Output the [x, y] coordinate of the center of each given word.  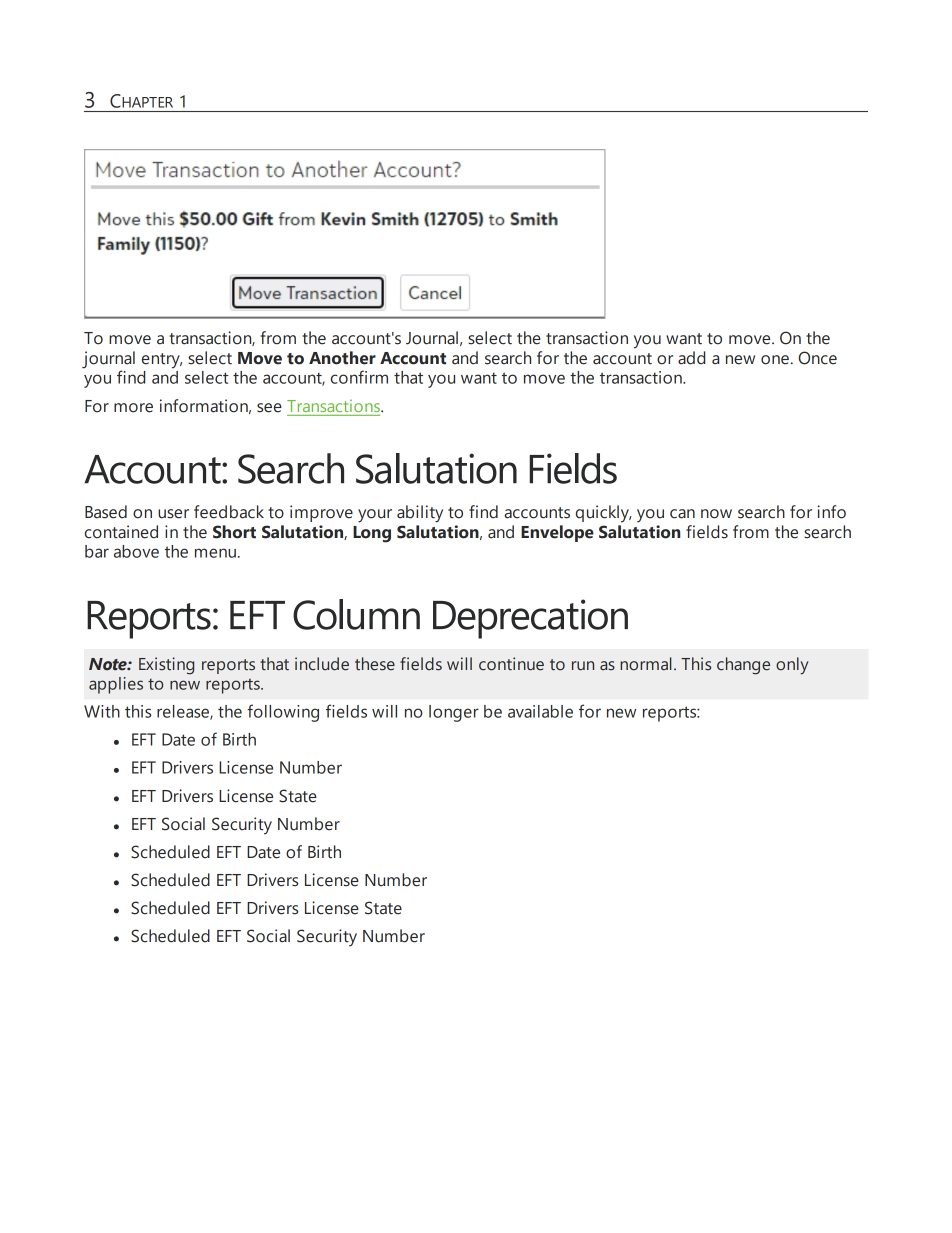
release [184, 712]
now [716, 514]
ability [420, 514]
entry [162, 361]
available [540, 711]
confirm [359, 377]
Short [234, 532]
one [775, 360]
